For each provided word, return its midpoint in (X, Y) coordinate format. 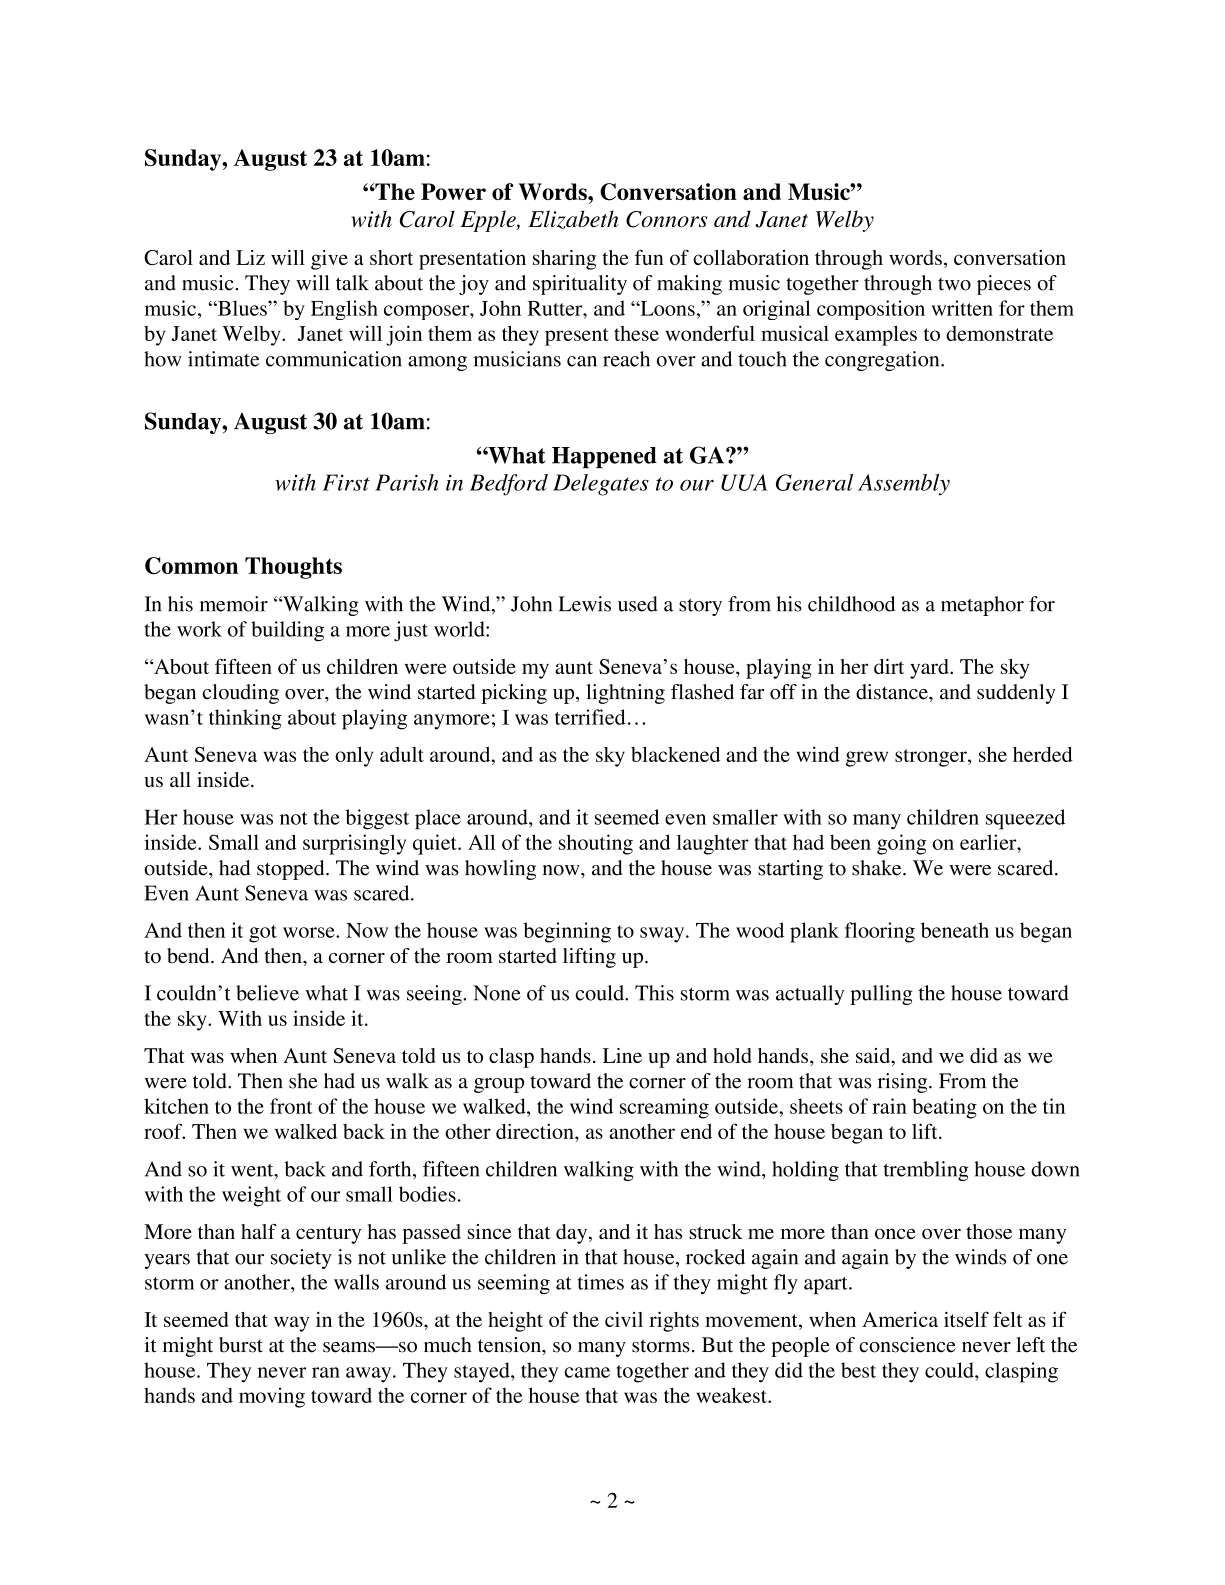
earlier (989, 842)
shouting (596, 844)
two (954, 284)
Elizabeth (573, 219)
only (354, 756)
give (329, 260)
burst (241, 1345)
